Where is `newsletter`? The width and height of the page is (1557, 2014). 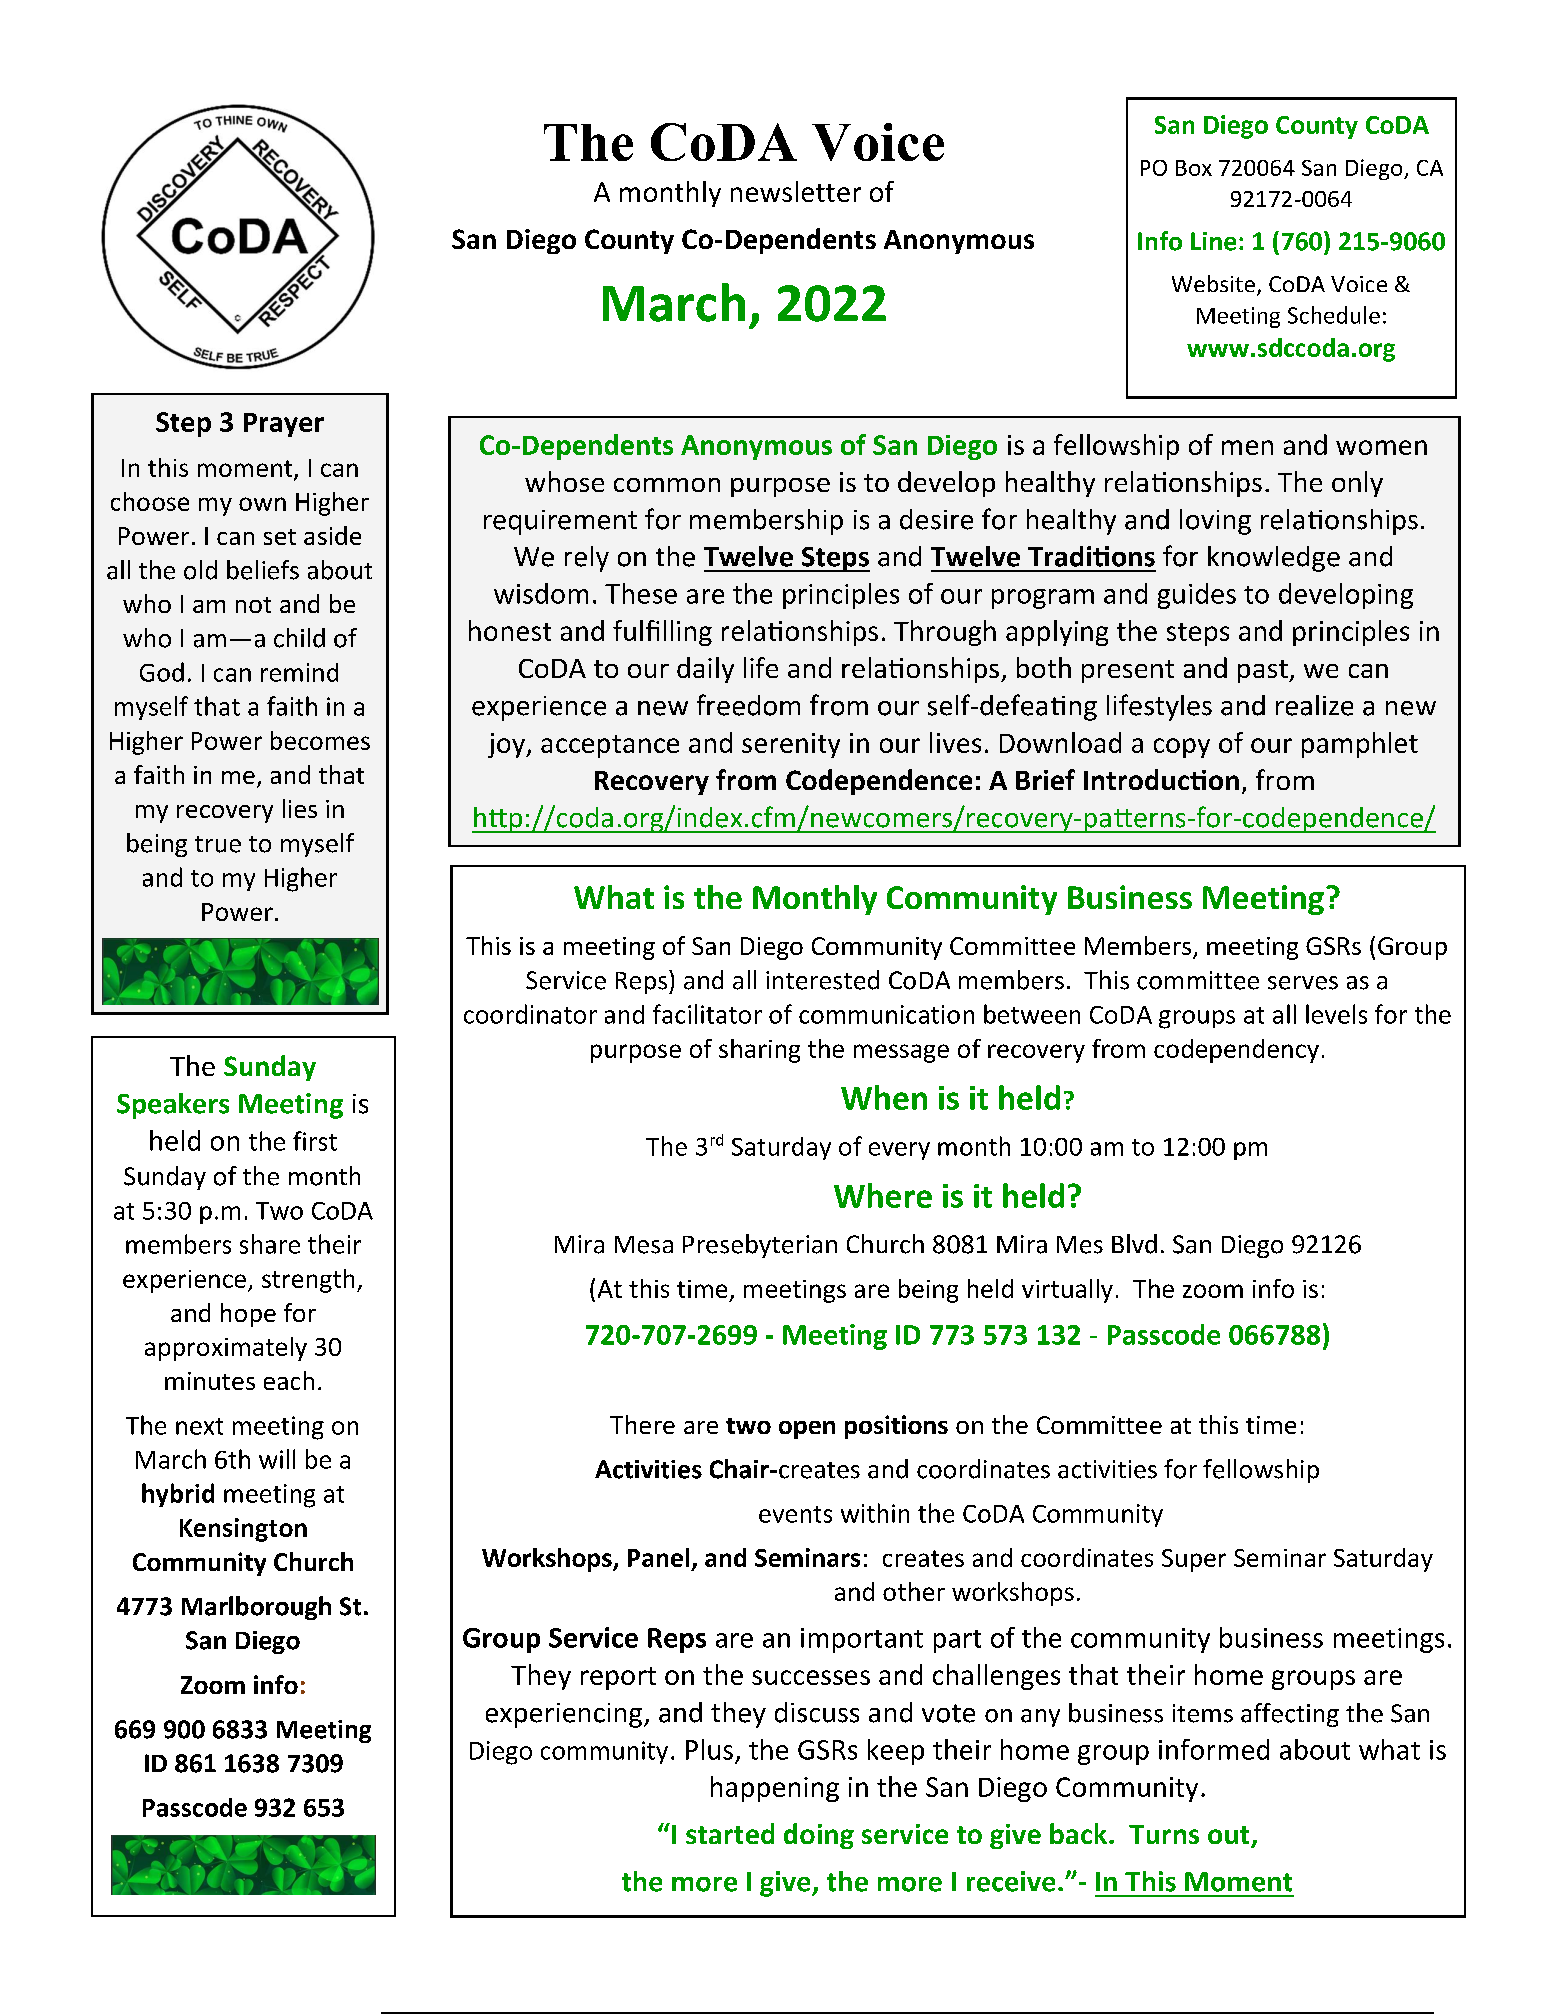
newsletter is located at coordinates (796, 191).
